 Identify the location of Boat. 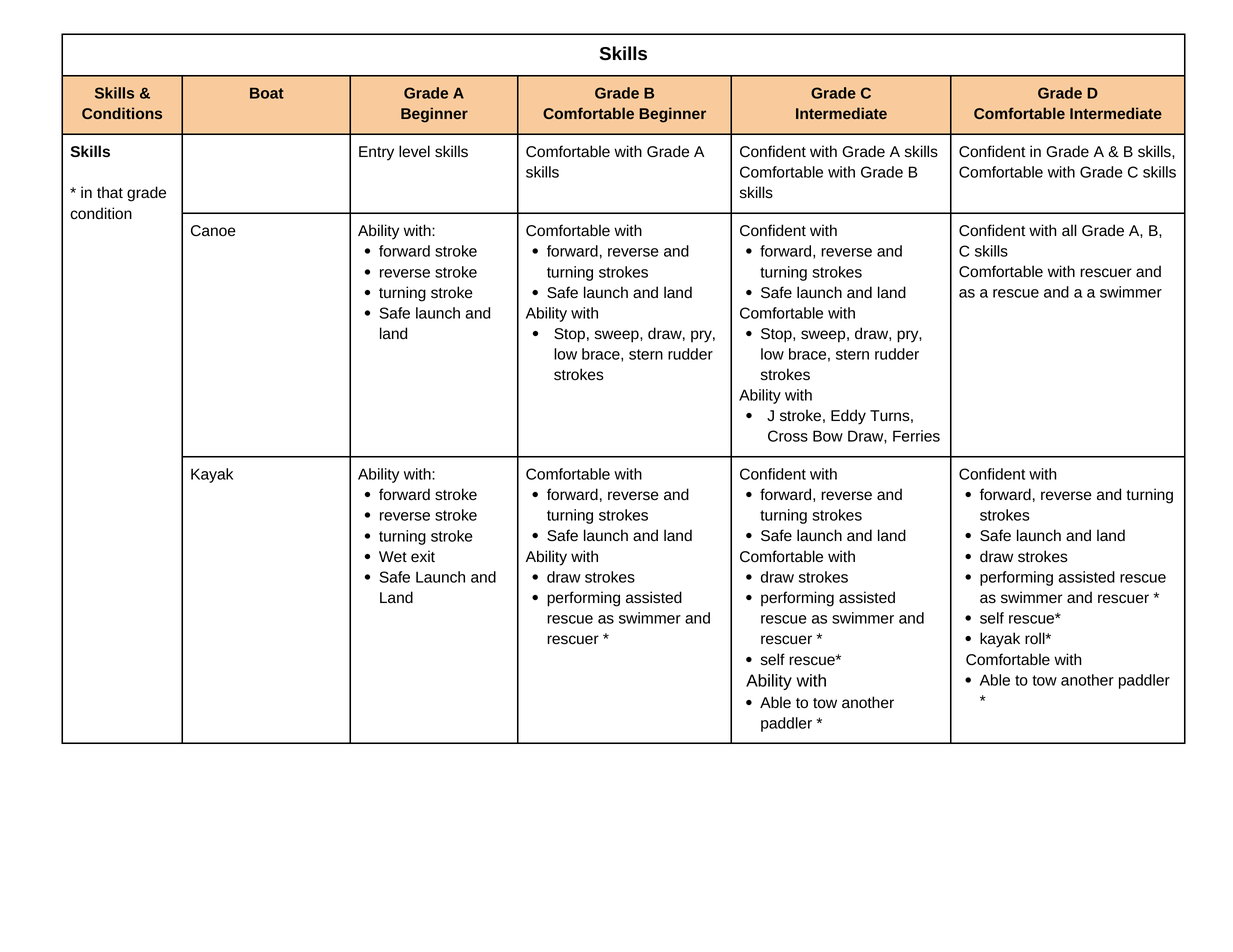
(267, 93).
